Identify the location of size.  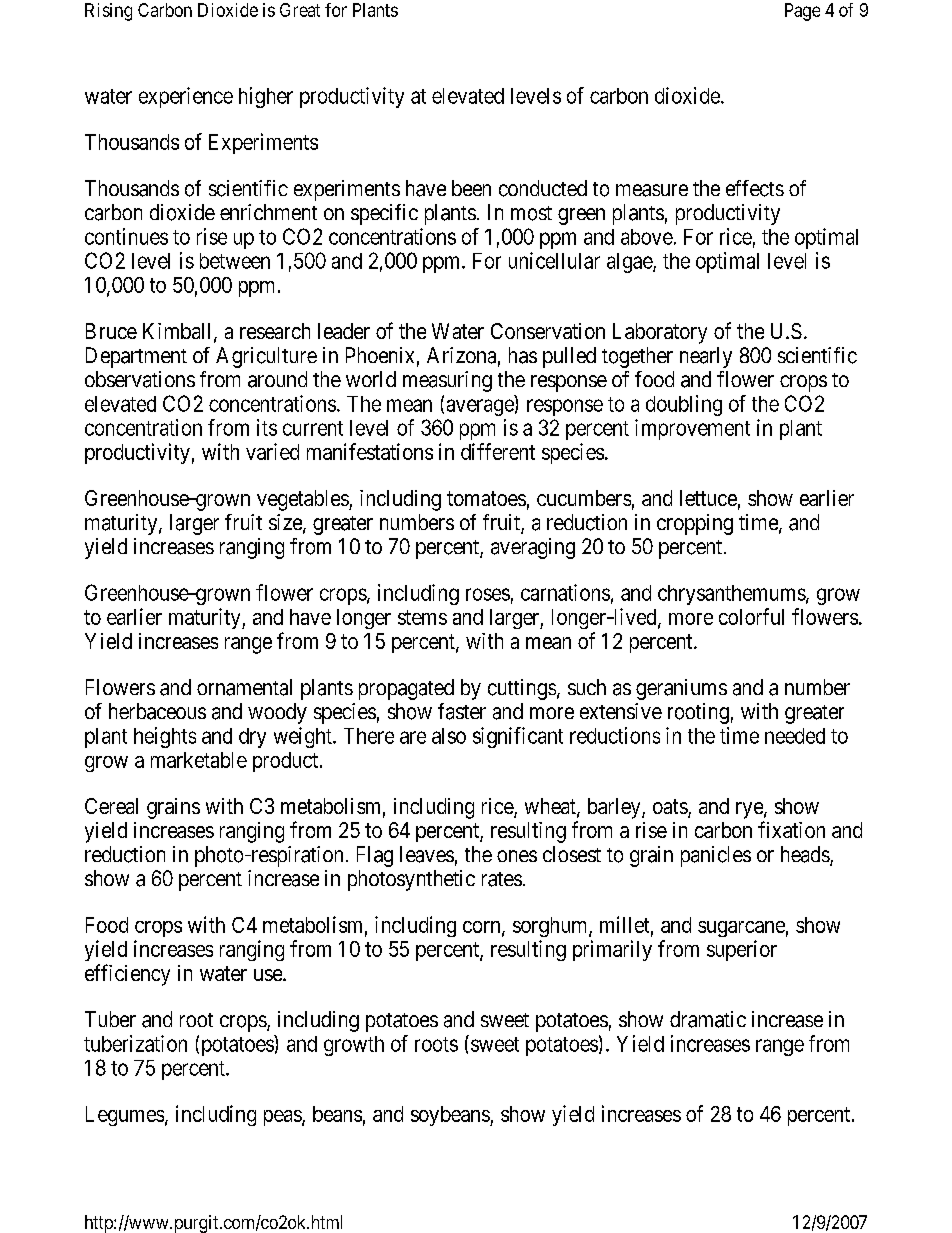
(286, 523).
